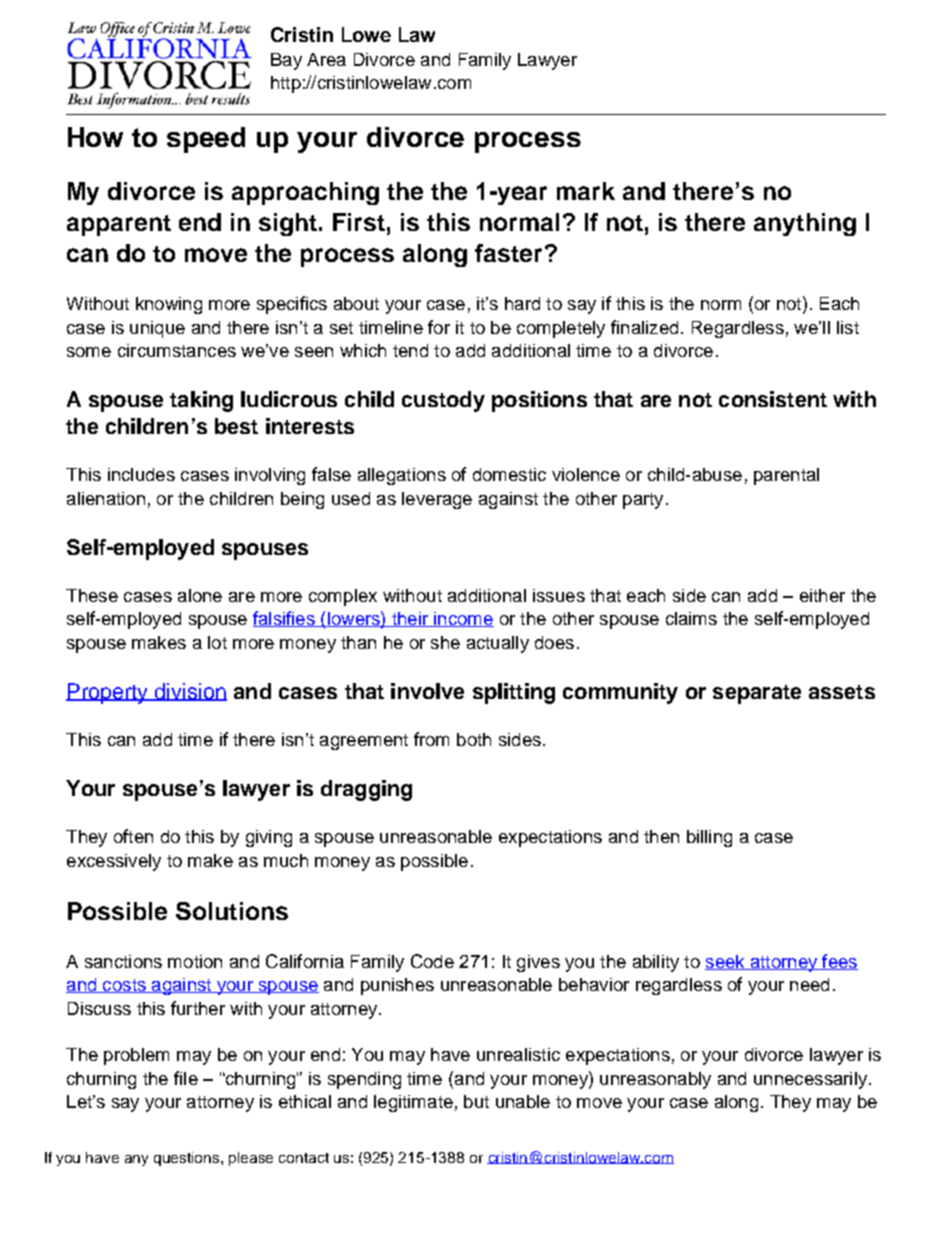 This screenshot has width=952, height=1233. Describe the element at coordinates (773, 399) in the screenshot. I see `consistent` at that location.
